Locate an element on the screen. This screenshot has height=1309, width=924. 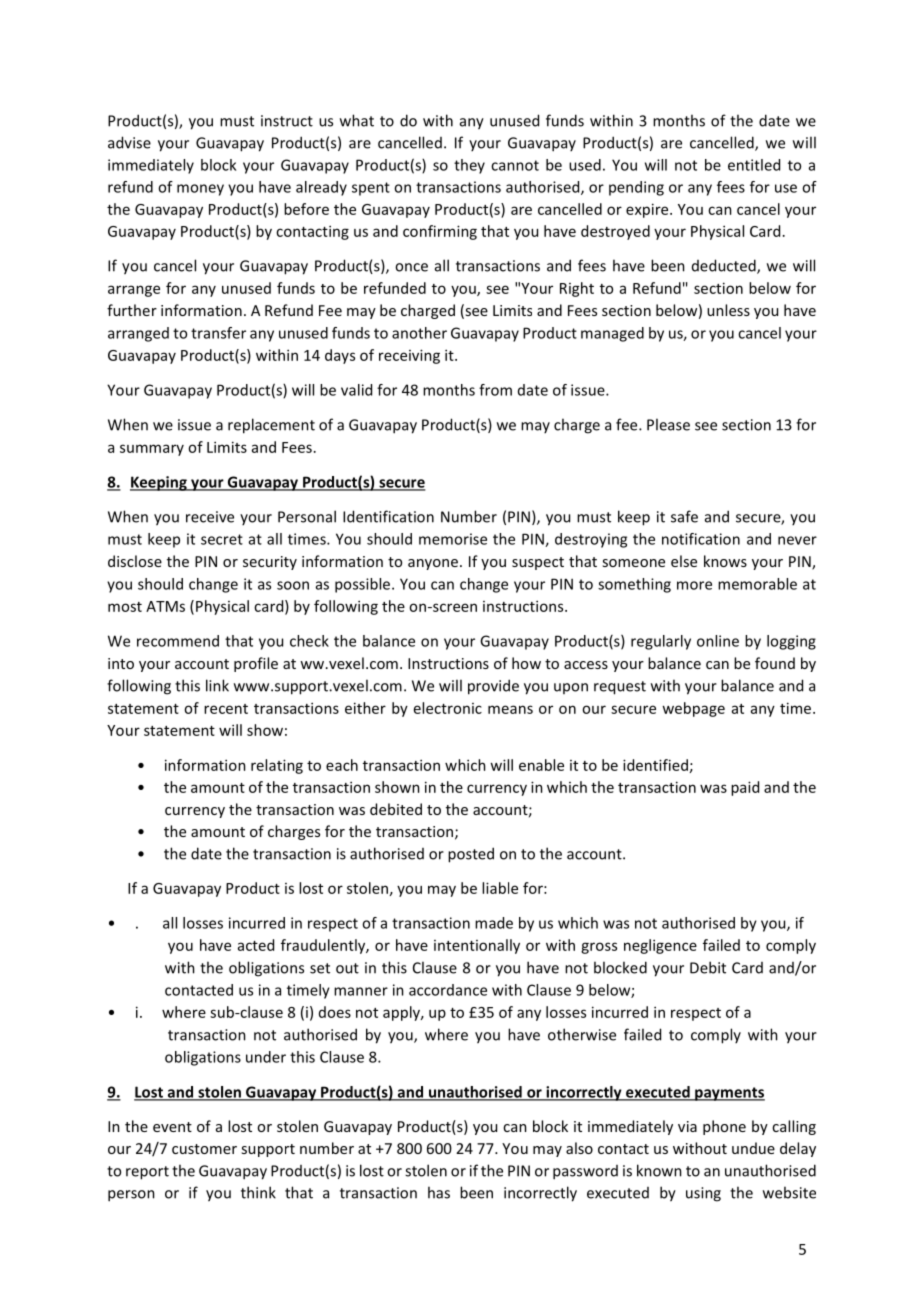
money is located at coordinates (200, 190).
